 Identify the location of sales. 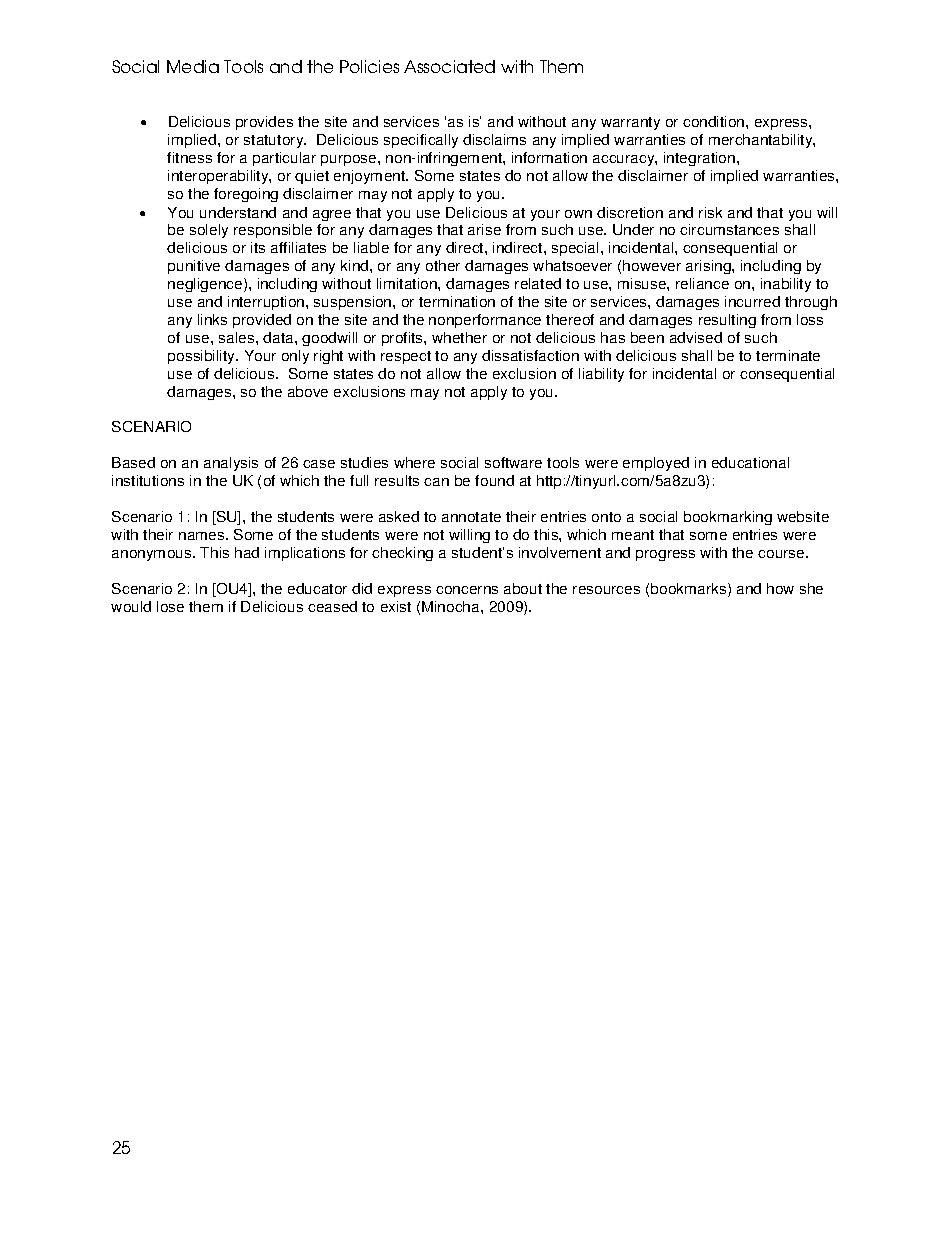
(238, 337).
